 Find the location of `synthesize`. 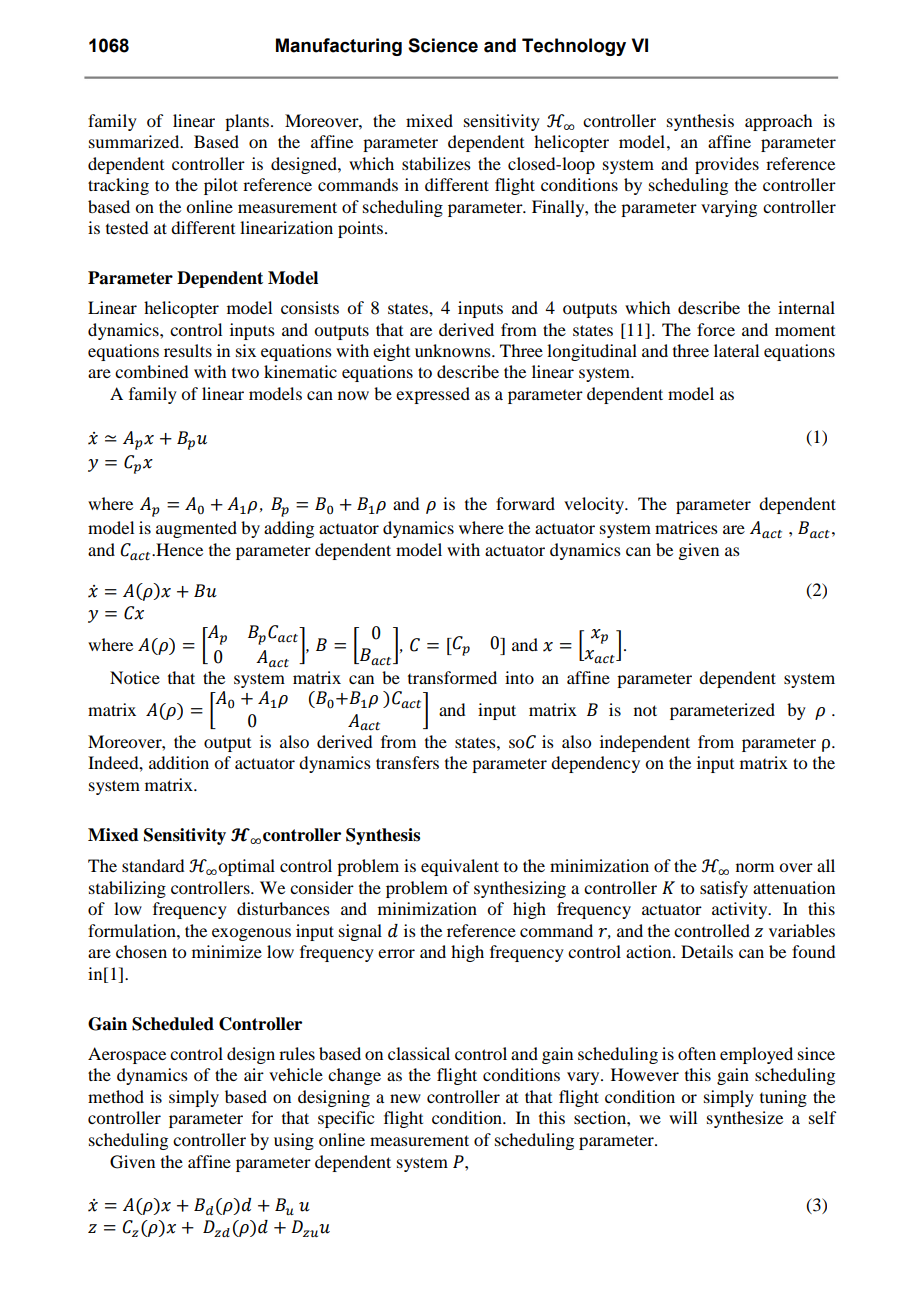

synthesize is located at coordinates (745, 1119).
